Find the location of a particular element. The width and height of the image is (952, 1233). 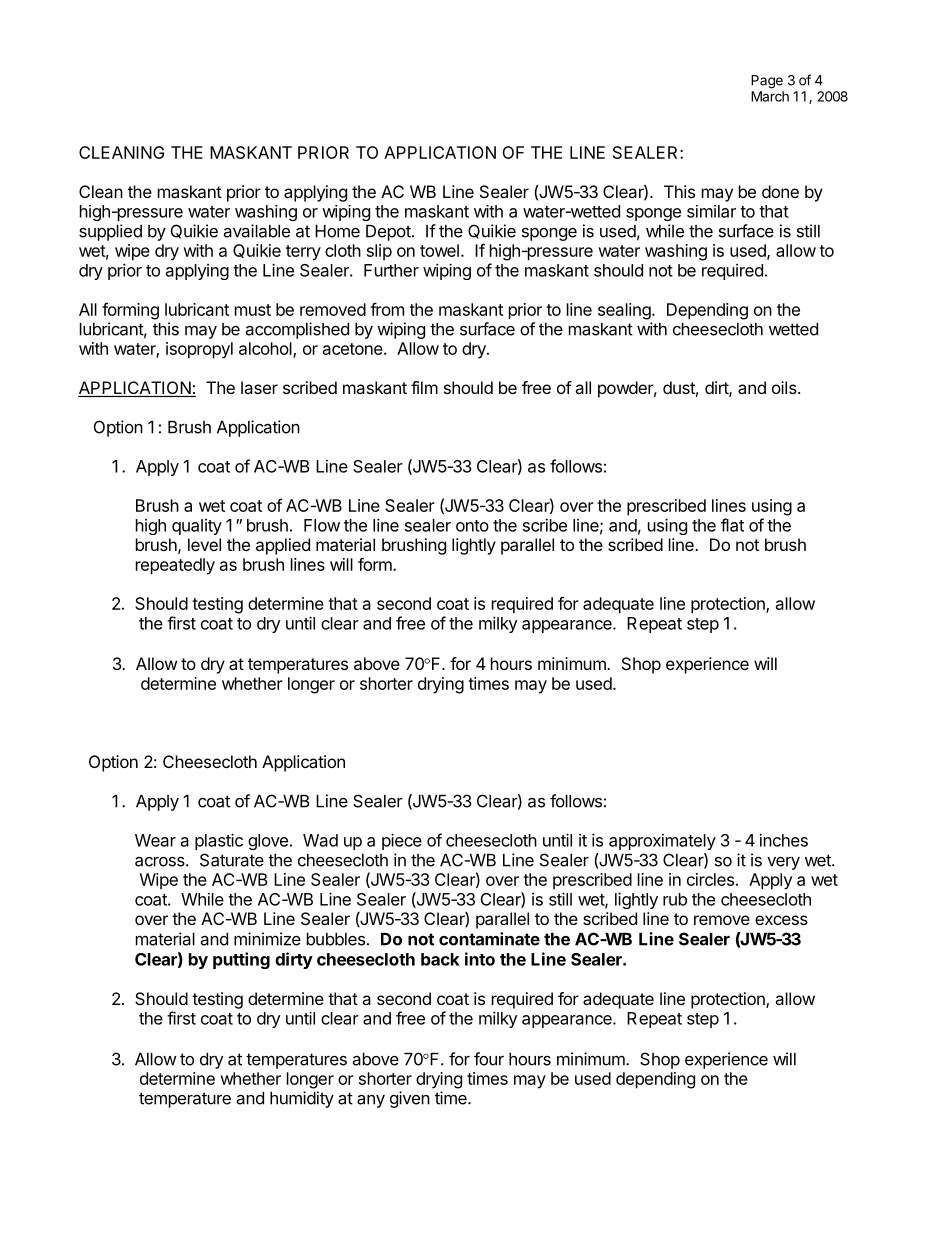

March is located at coordinates (770, 96).
